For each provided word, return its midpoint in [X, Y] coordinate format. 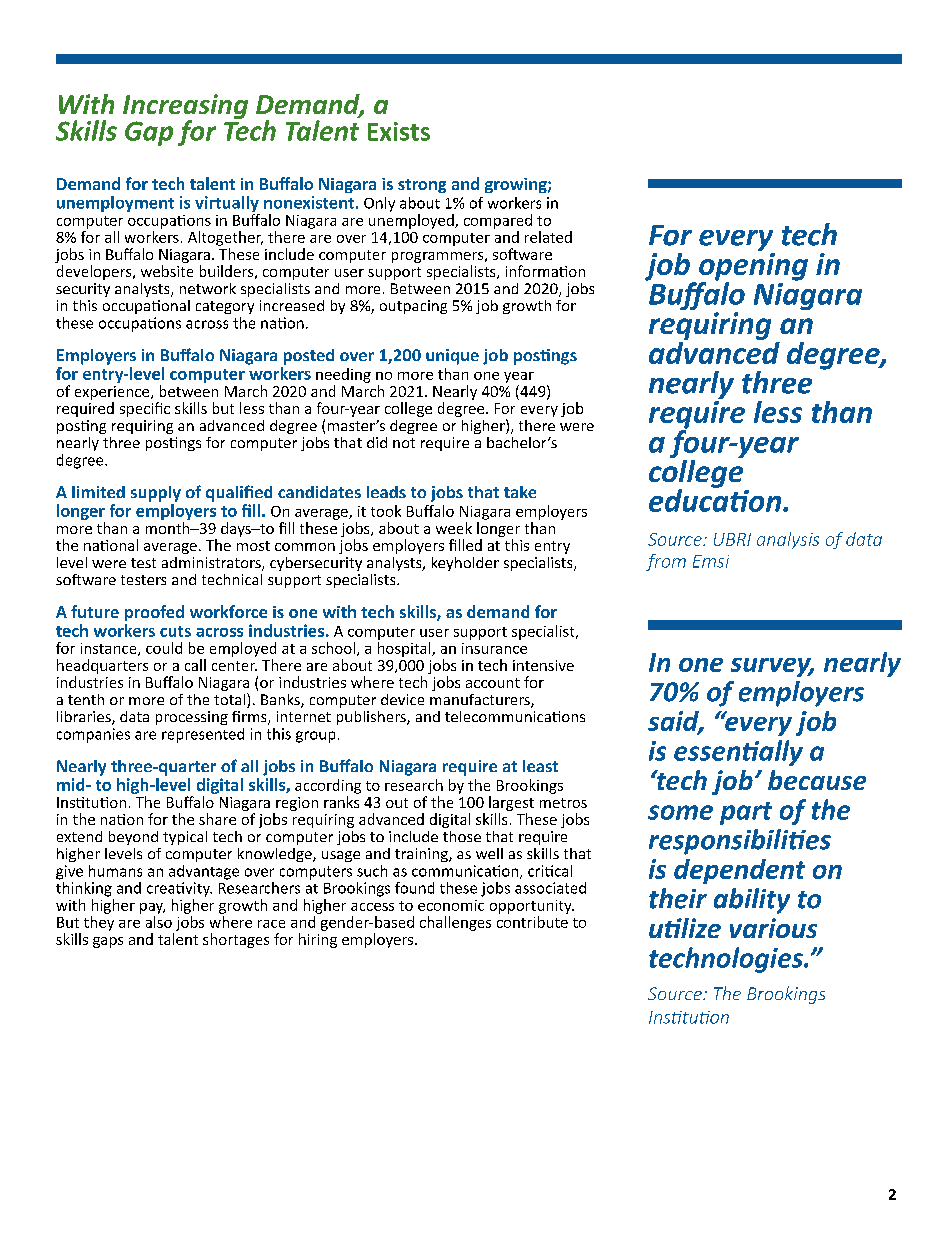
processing [192, 718]
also [159, 922]
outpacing [413, 307]
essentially [738, 753]
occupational [146, 307]
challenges [455, 923]
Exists [399, 131]
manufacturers [481, 701]
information [545, 271]
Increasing [185, 108]
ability [752, 901]
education [716, 499]
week [454, 528]
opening [753, 268]
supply [156, 494]
